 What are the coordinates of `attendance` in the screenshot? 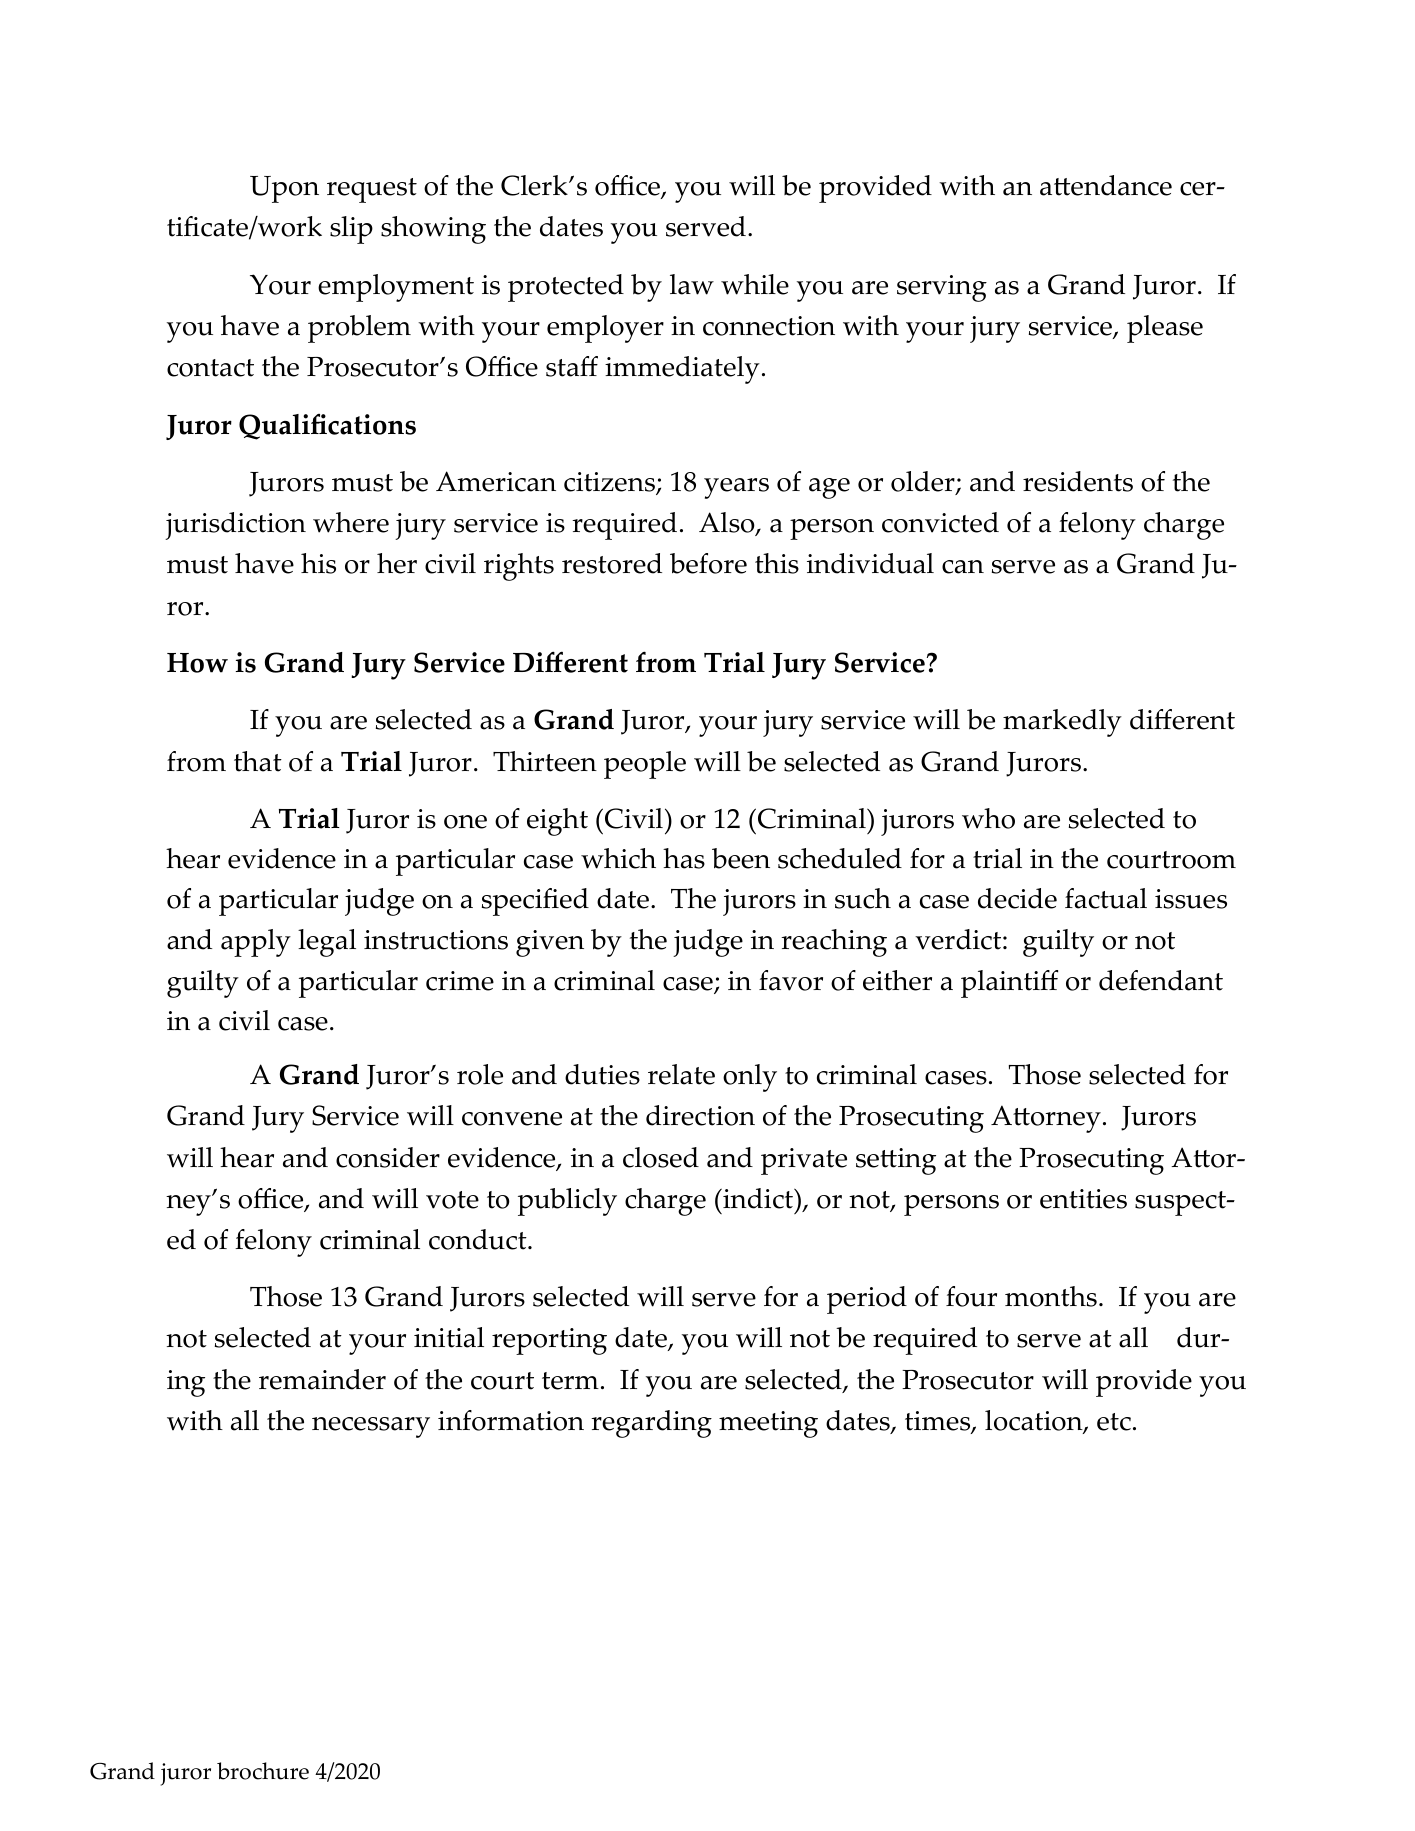 It's located at (1106, 185).
